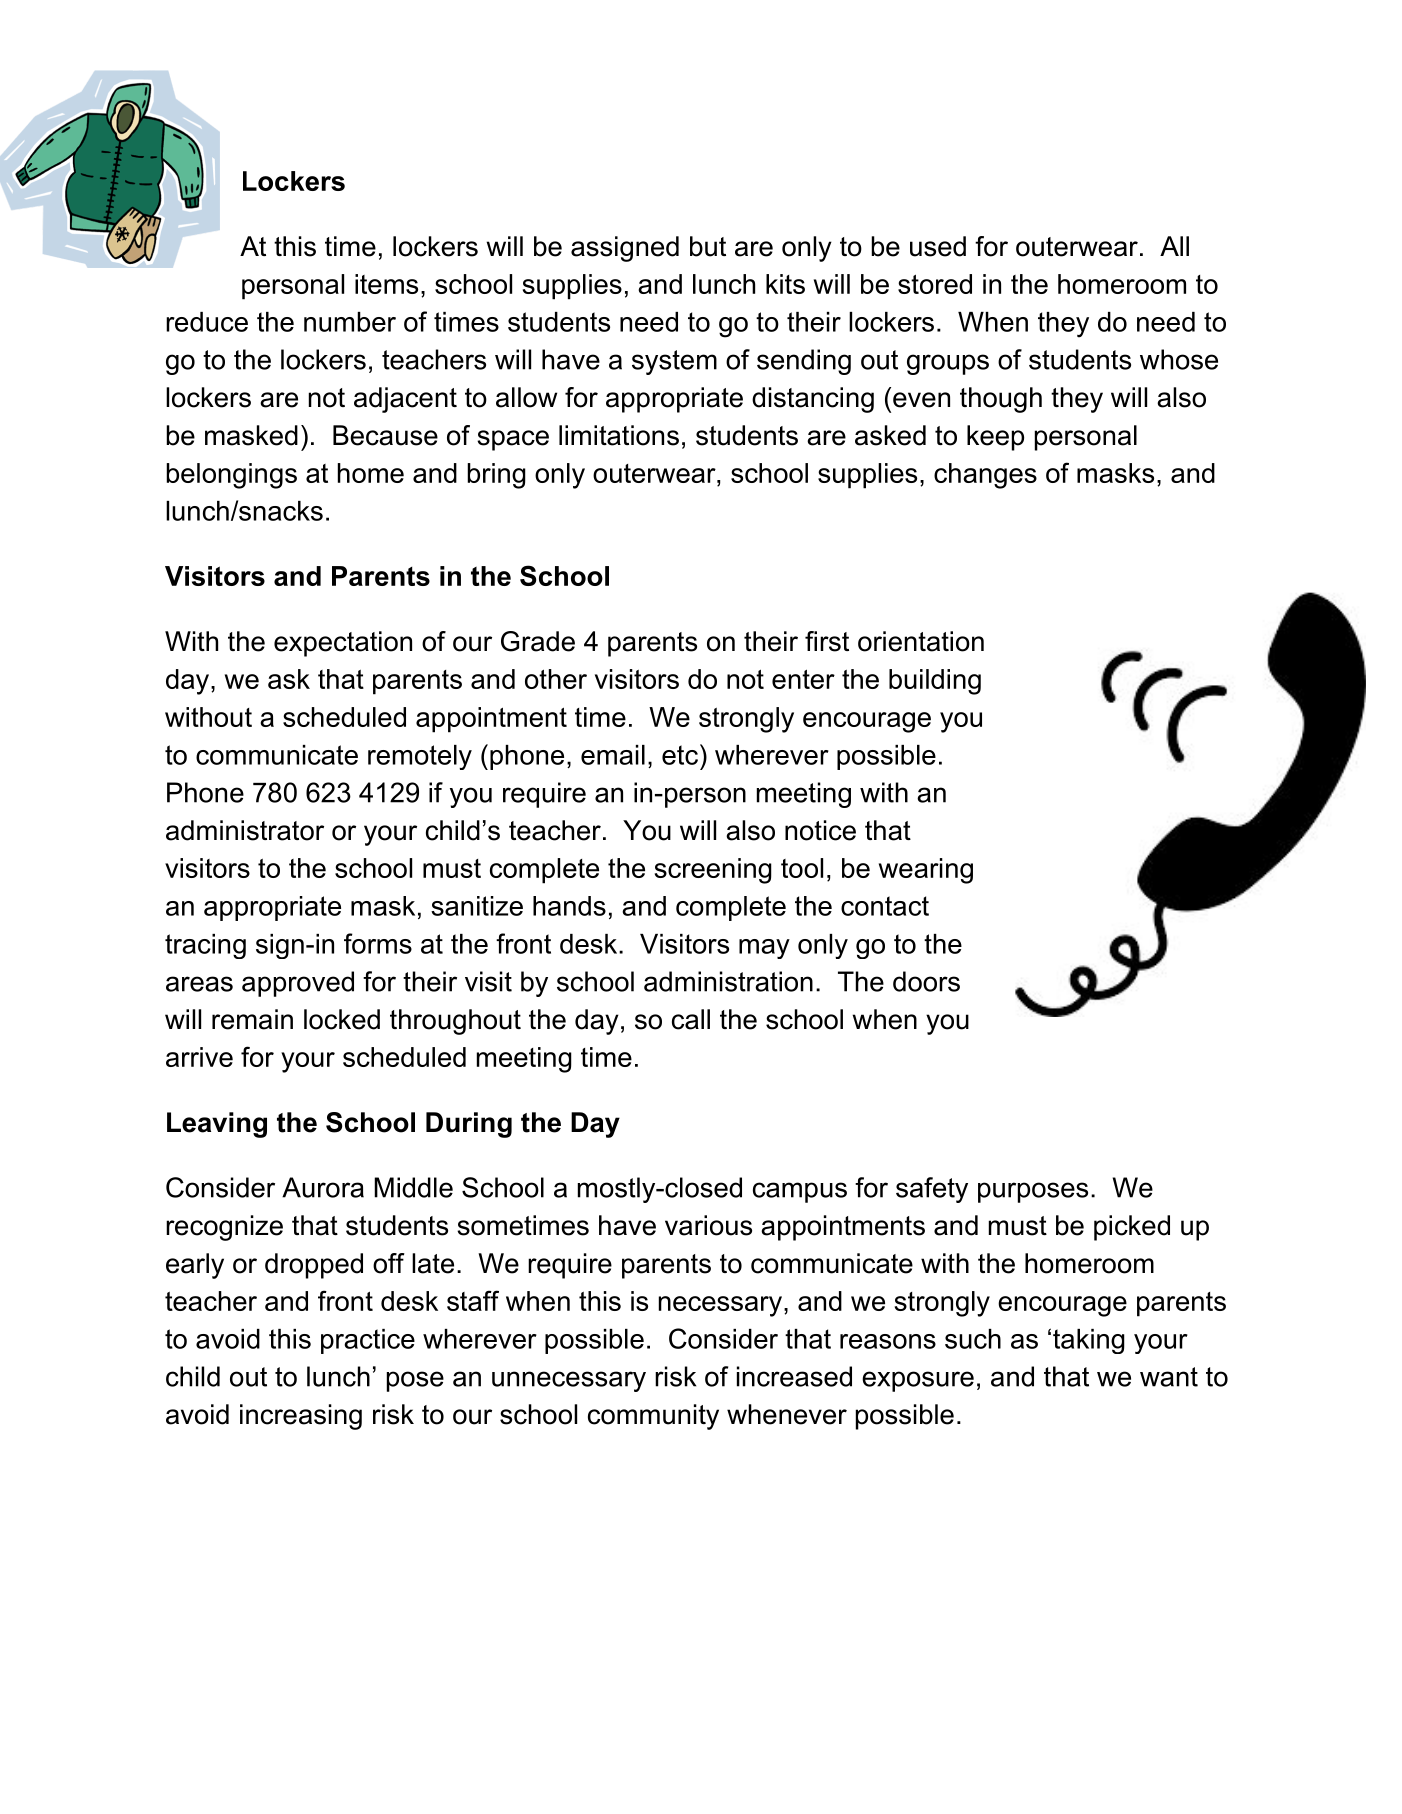 This screenshot has width=1402, height=1814. Describe the element at coordinates (691, 1019) in the screenshot. I see `call` at that location.
